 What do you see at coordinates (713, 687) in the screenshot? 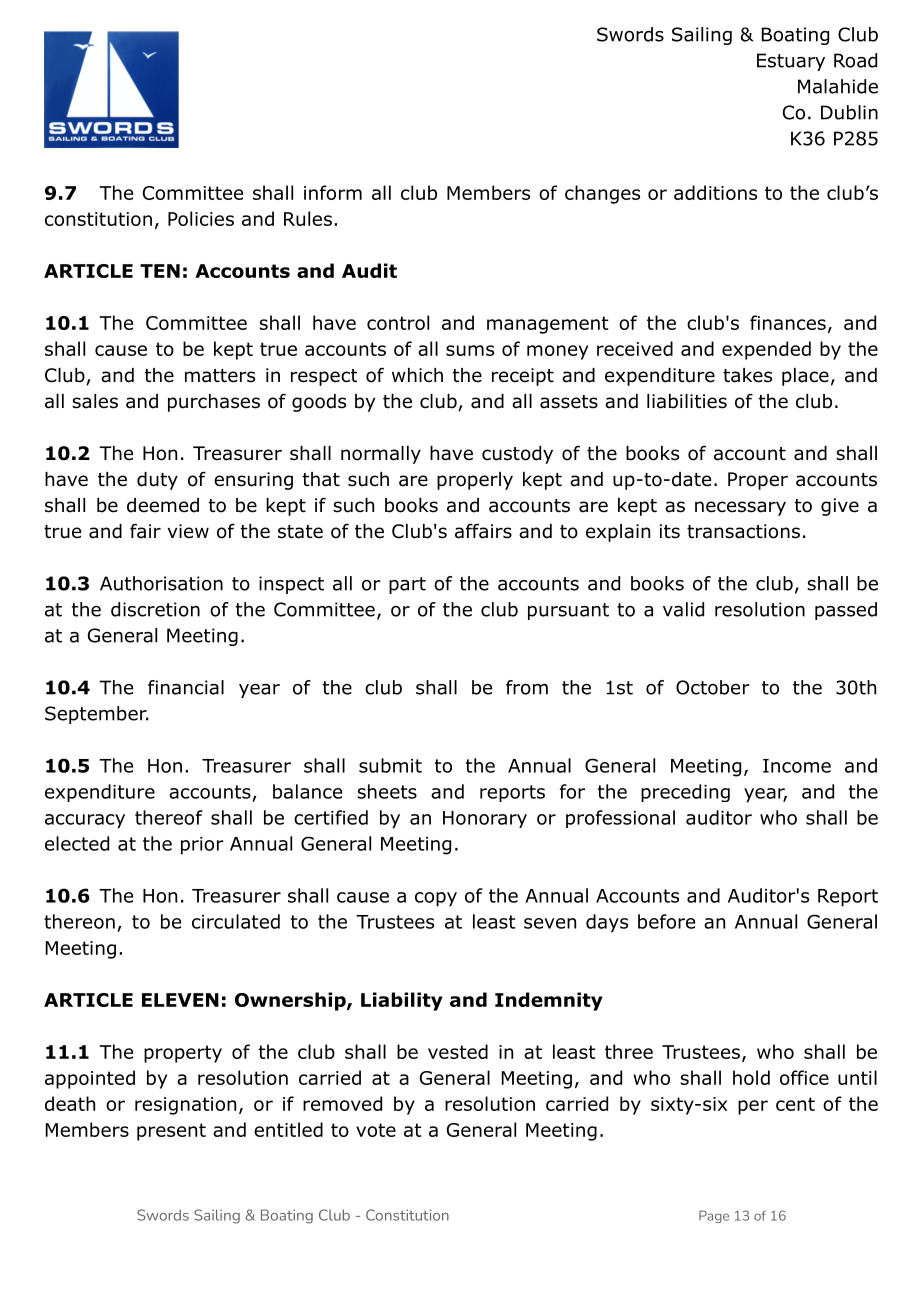
I see `October` at bounding box center [713, 687].
